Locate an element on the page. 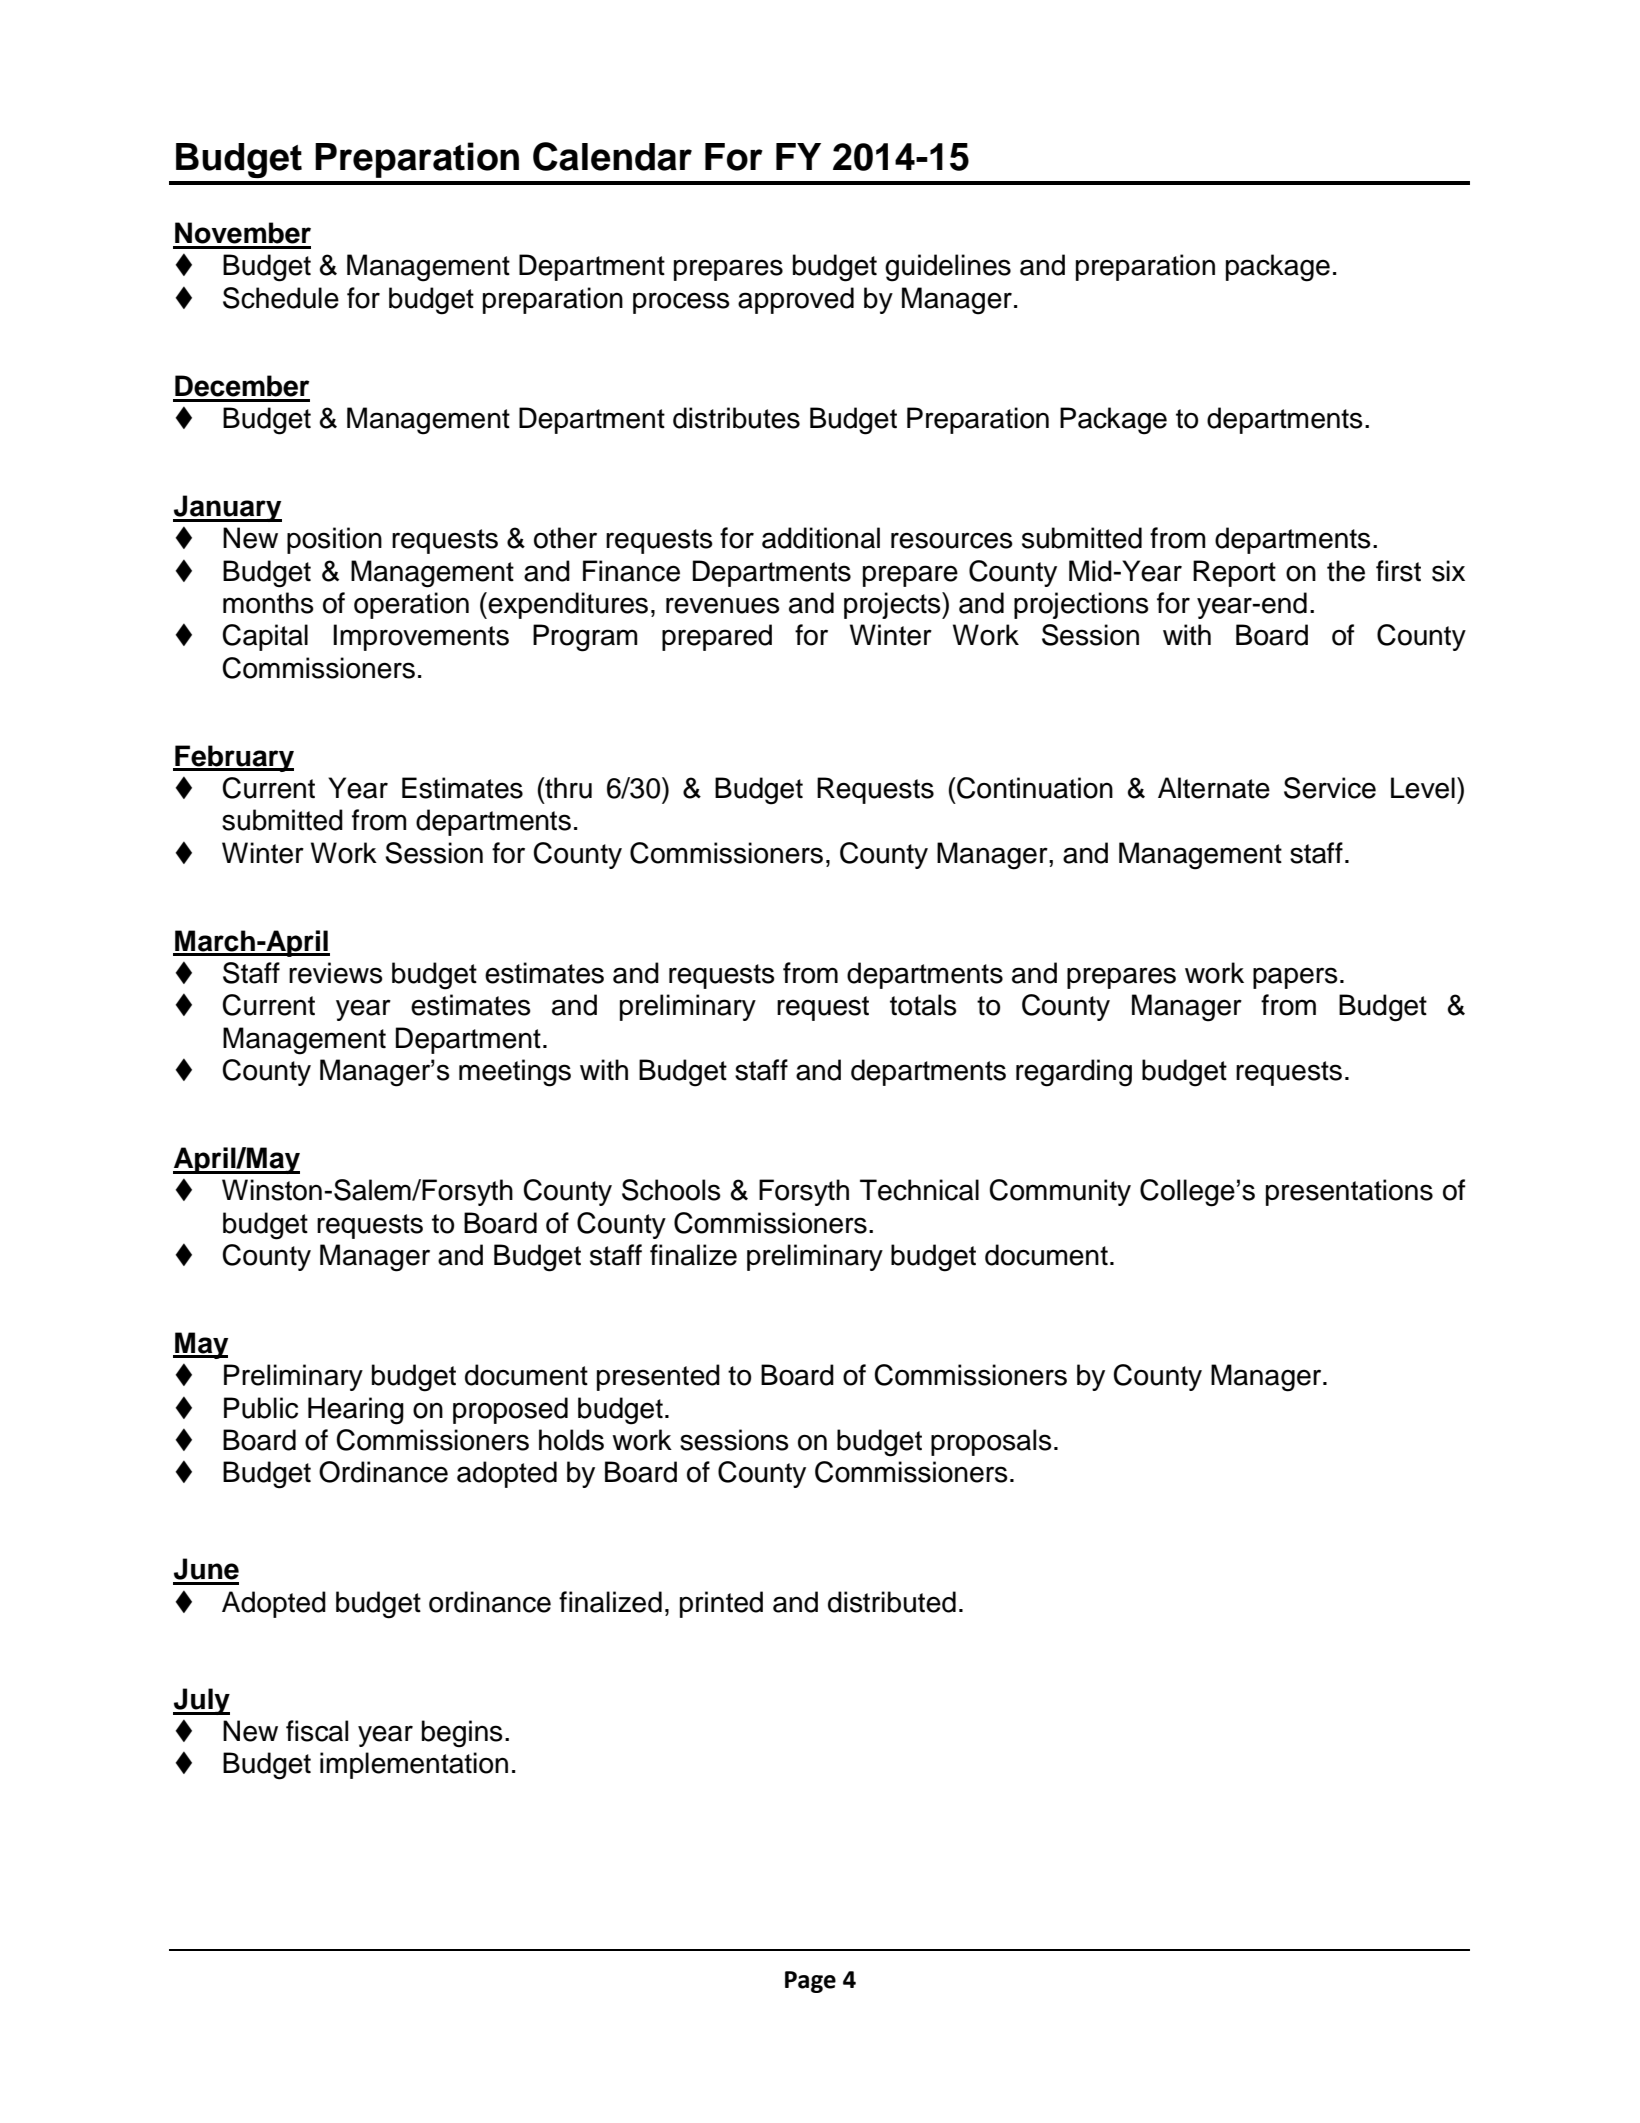 The width and height of the document is (1640, 2123). meetings is located at coordinates (515, 1073).
